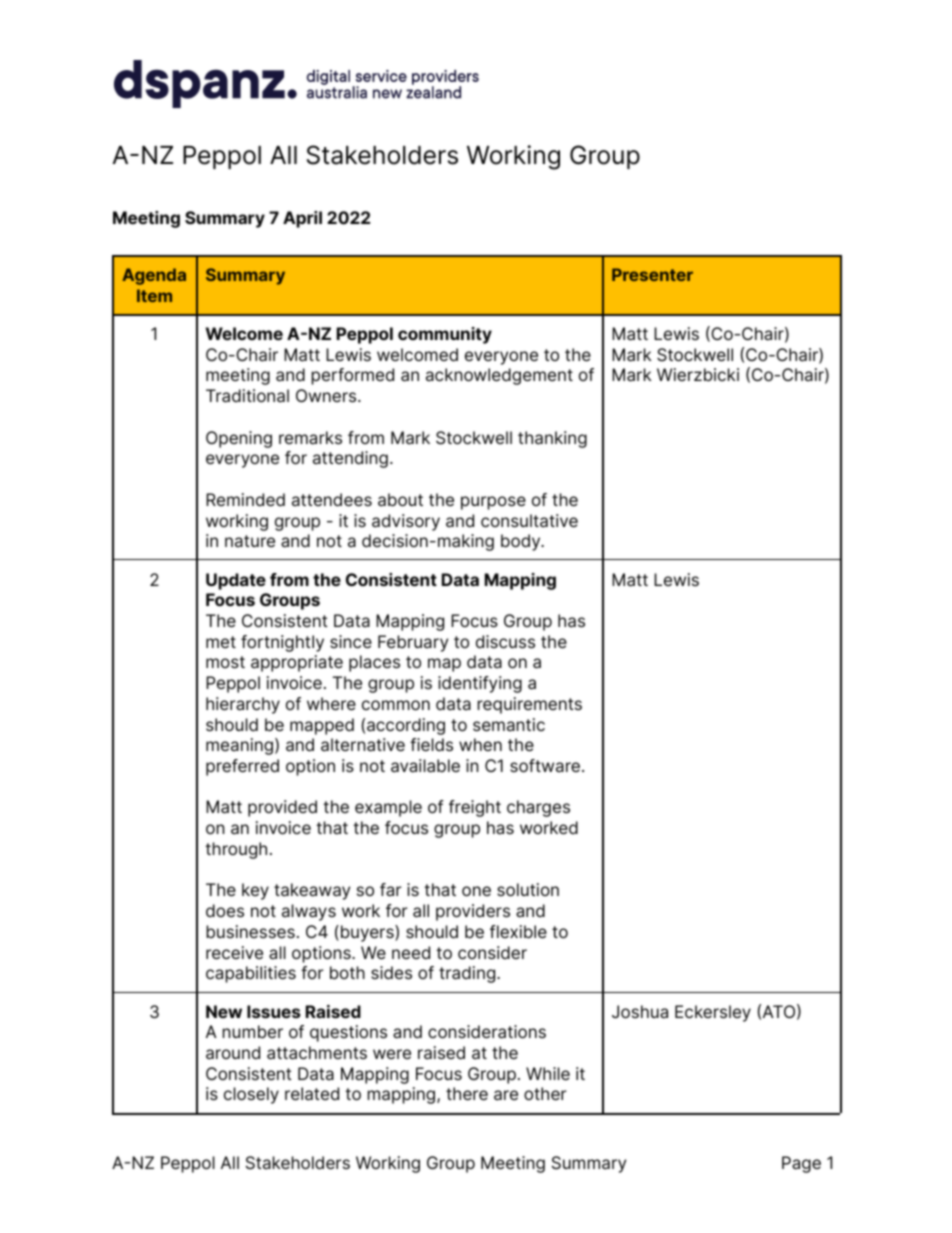 This image has width=952, height=1233. Describe the element at coordinates (243, 705) in the image. I see `hierarchy` at that location.
